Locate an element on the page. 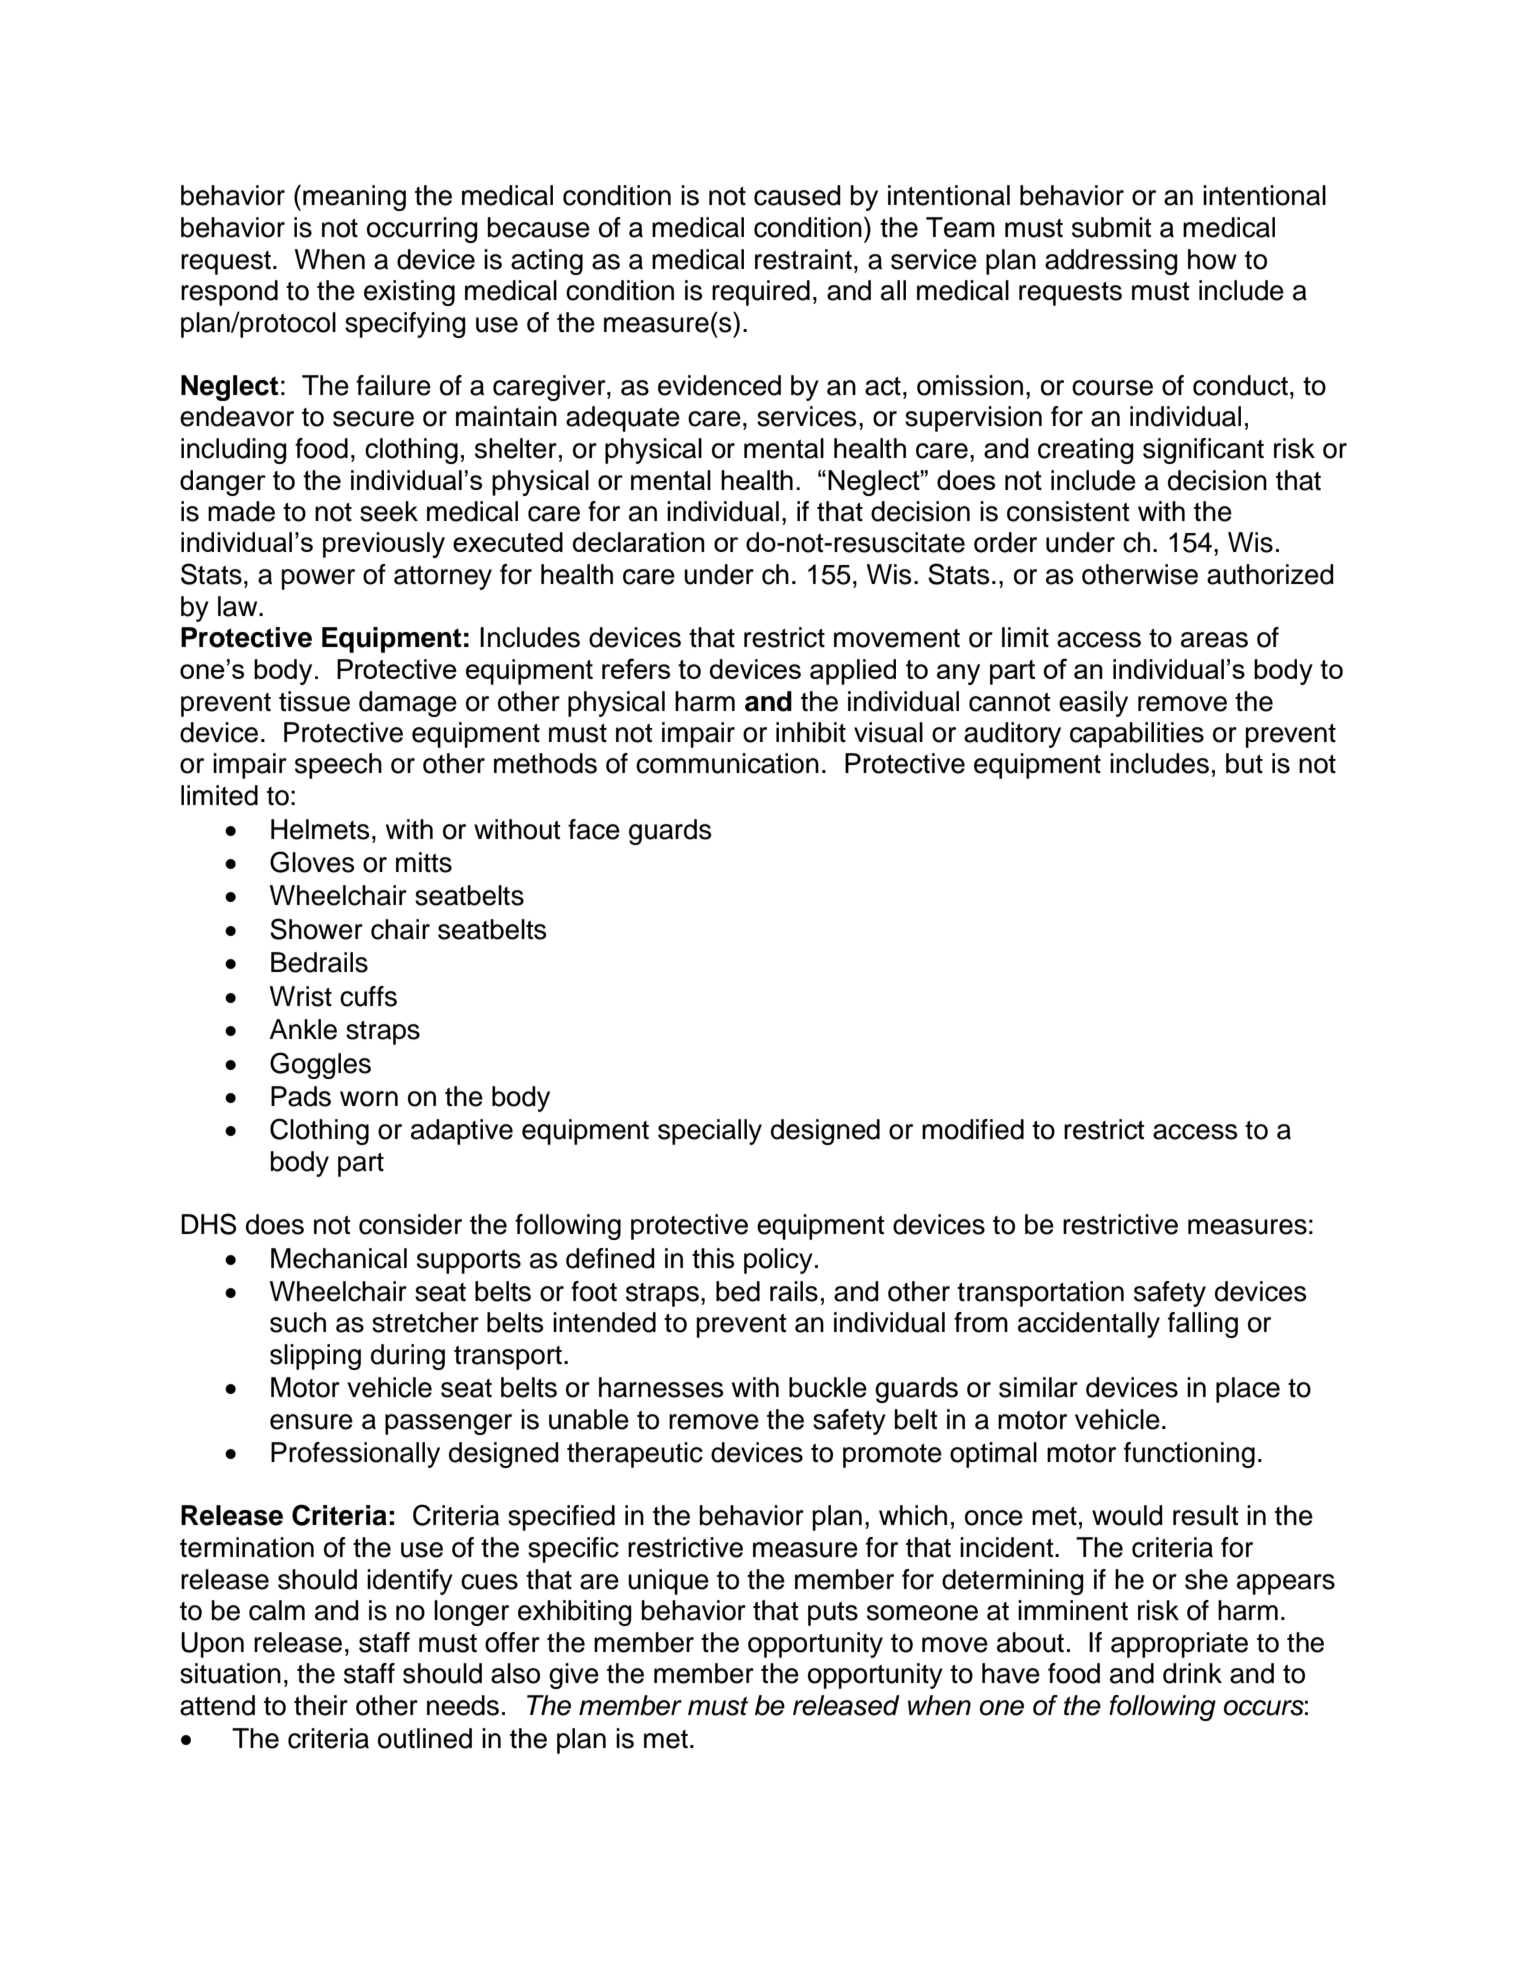 The width and height of the image is (1527, 1976). specially is located at coordinates (710, 1132).
